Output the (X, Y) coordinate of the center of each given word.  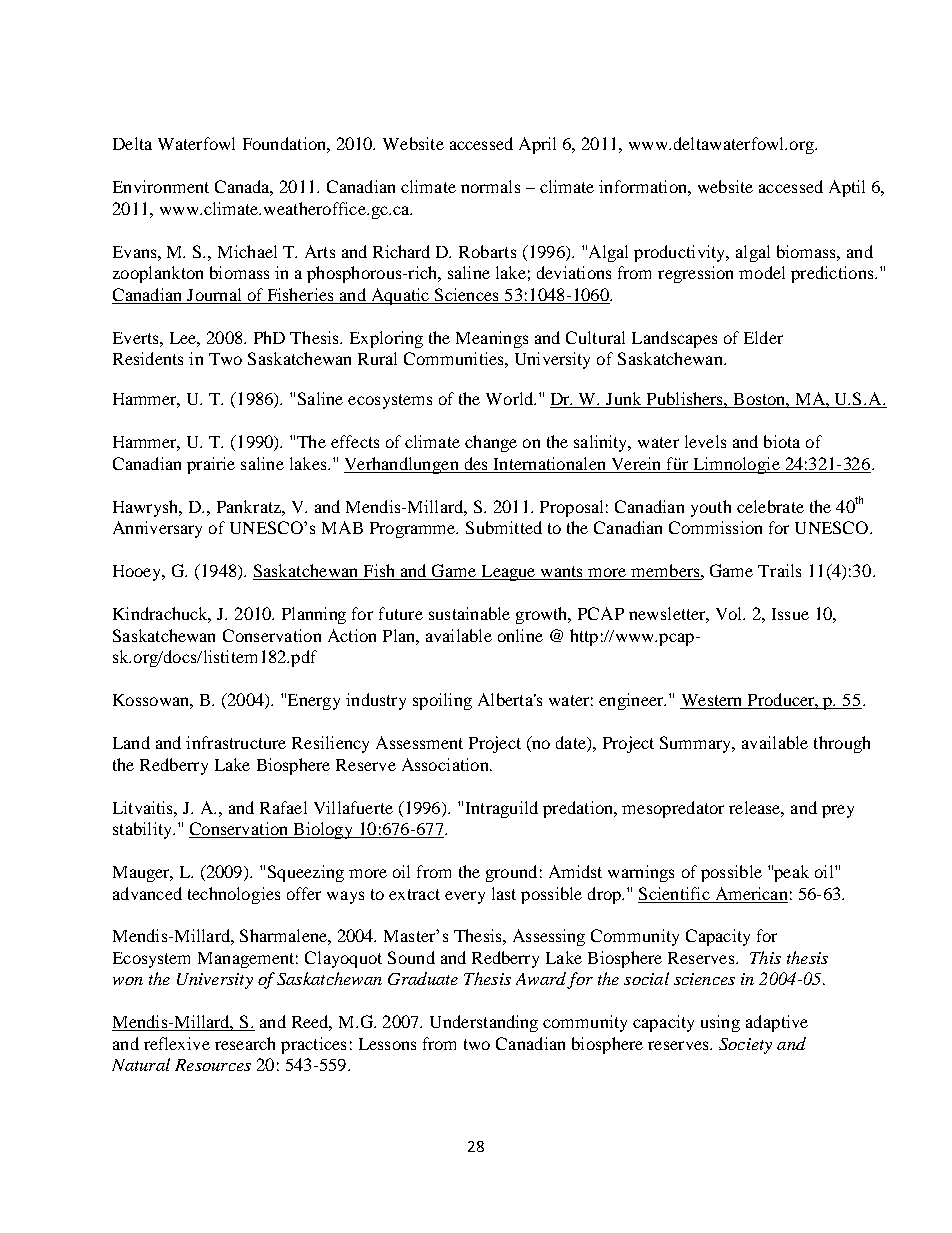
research (245, 1043)
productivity (681, 253)
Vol (730, 613)
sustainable (469, 613)
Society (745, 1046)
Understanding (484, 1023)
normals (490, 186)
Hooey (138, 573)
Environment (161, 186)
